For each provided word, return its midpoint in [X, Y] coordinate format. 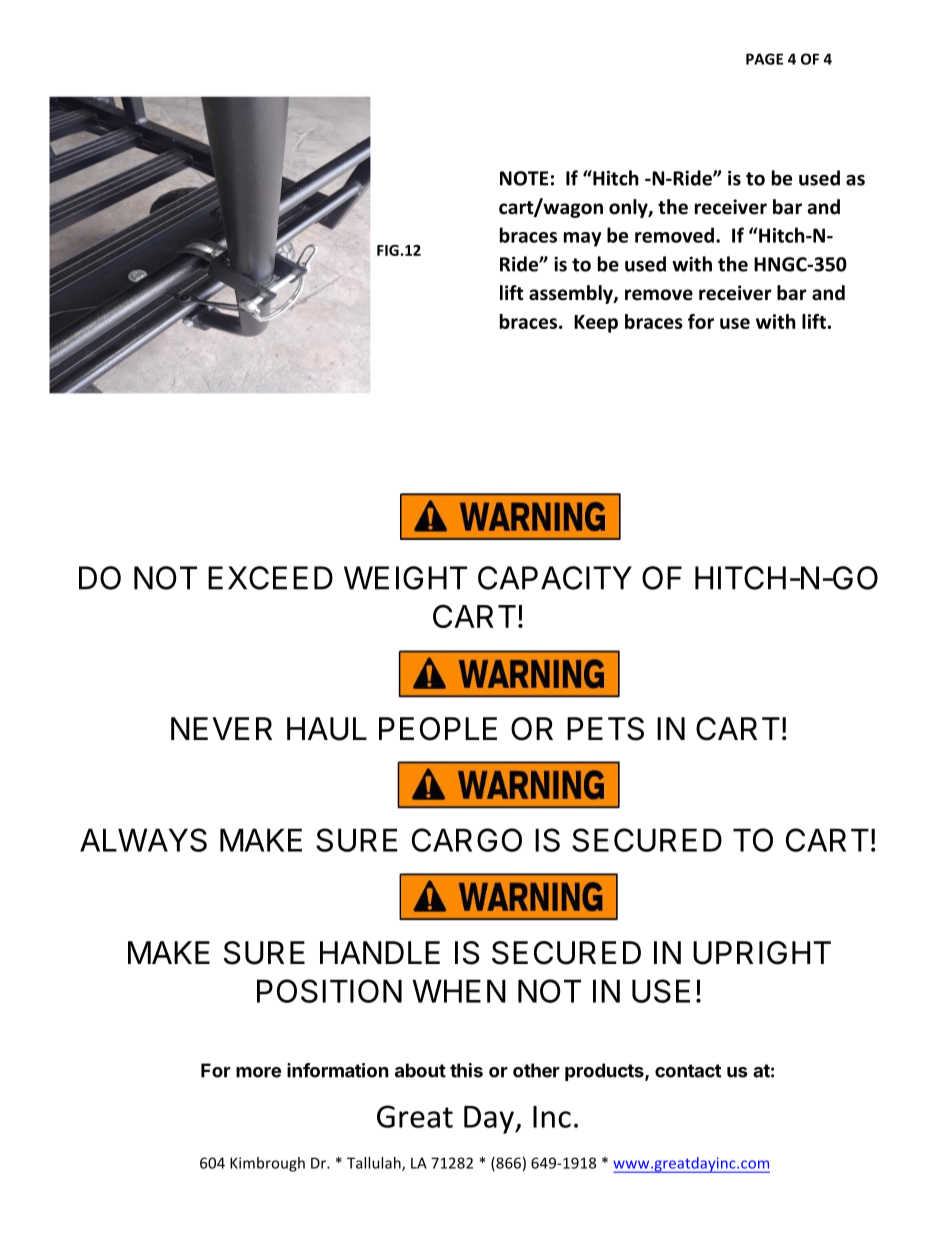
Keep [596, 324]
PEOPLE [438, 729]
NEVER [221, 728]
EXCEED [270, 578]
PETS [605, 729]
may [583, 239]
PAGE [764, 59]
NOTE [524, 178]
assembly [572, 294]
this [466, 1070]
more [258, 1072]
